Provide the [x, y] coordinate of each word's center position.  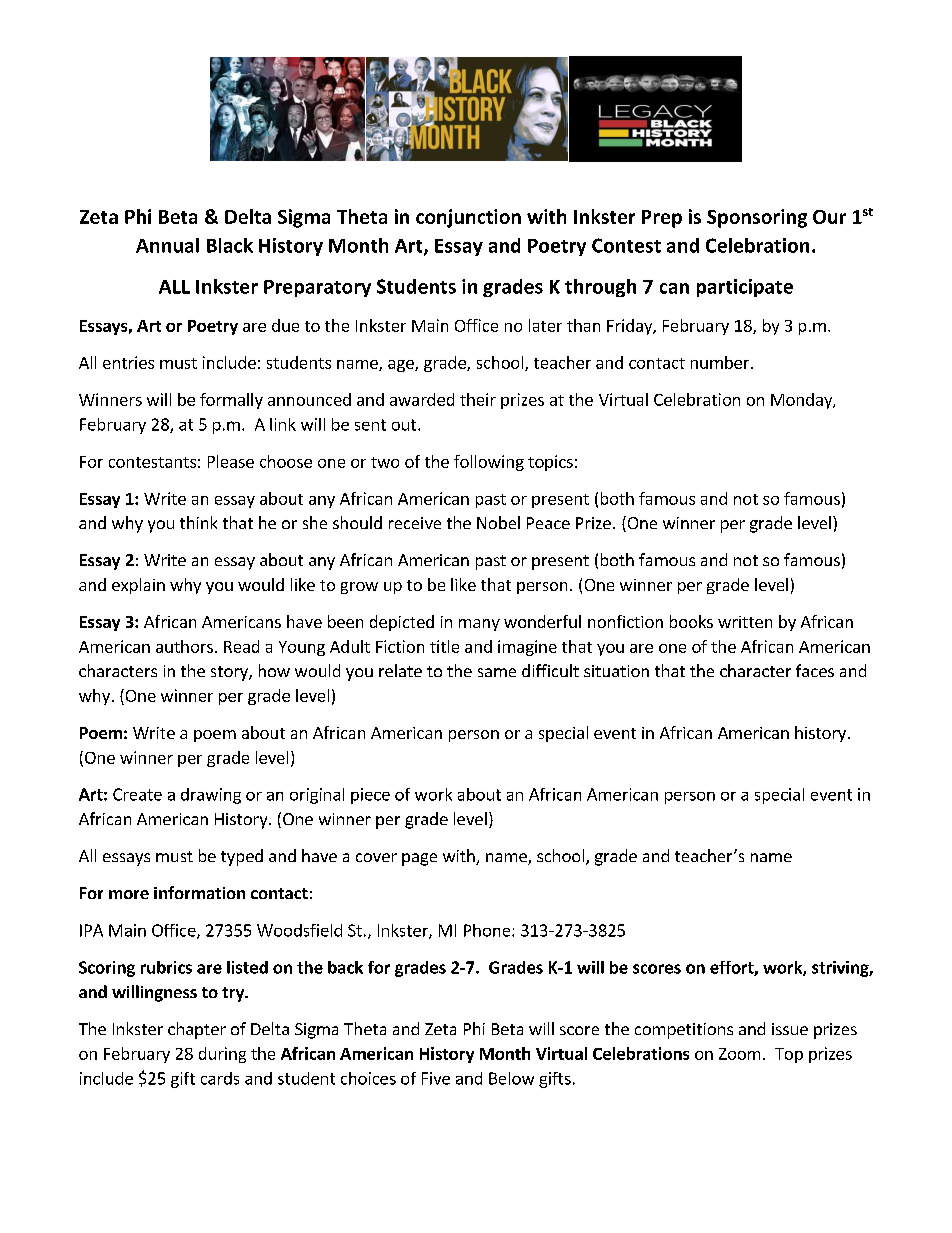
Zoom [739, 1054]
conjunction [468, 218]
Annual [167, 245]
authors [184, 646]
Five [436, 1078]
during [222, 1055]
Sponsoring [757, 218]
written [745, 622]
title [444, 646]
